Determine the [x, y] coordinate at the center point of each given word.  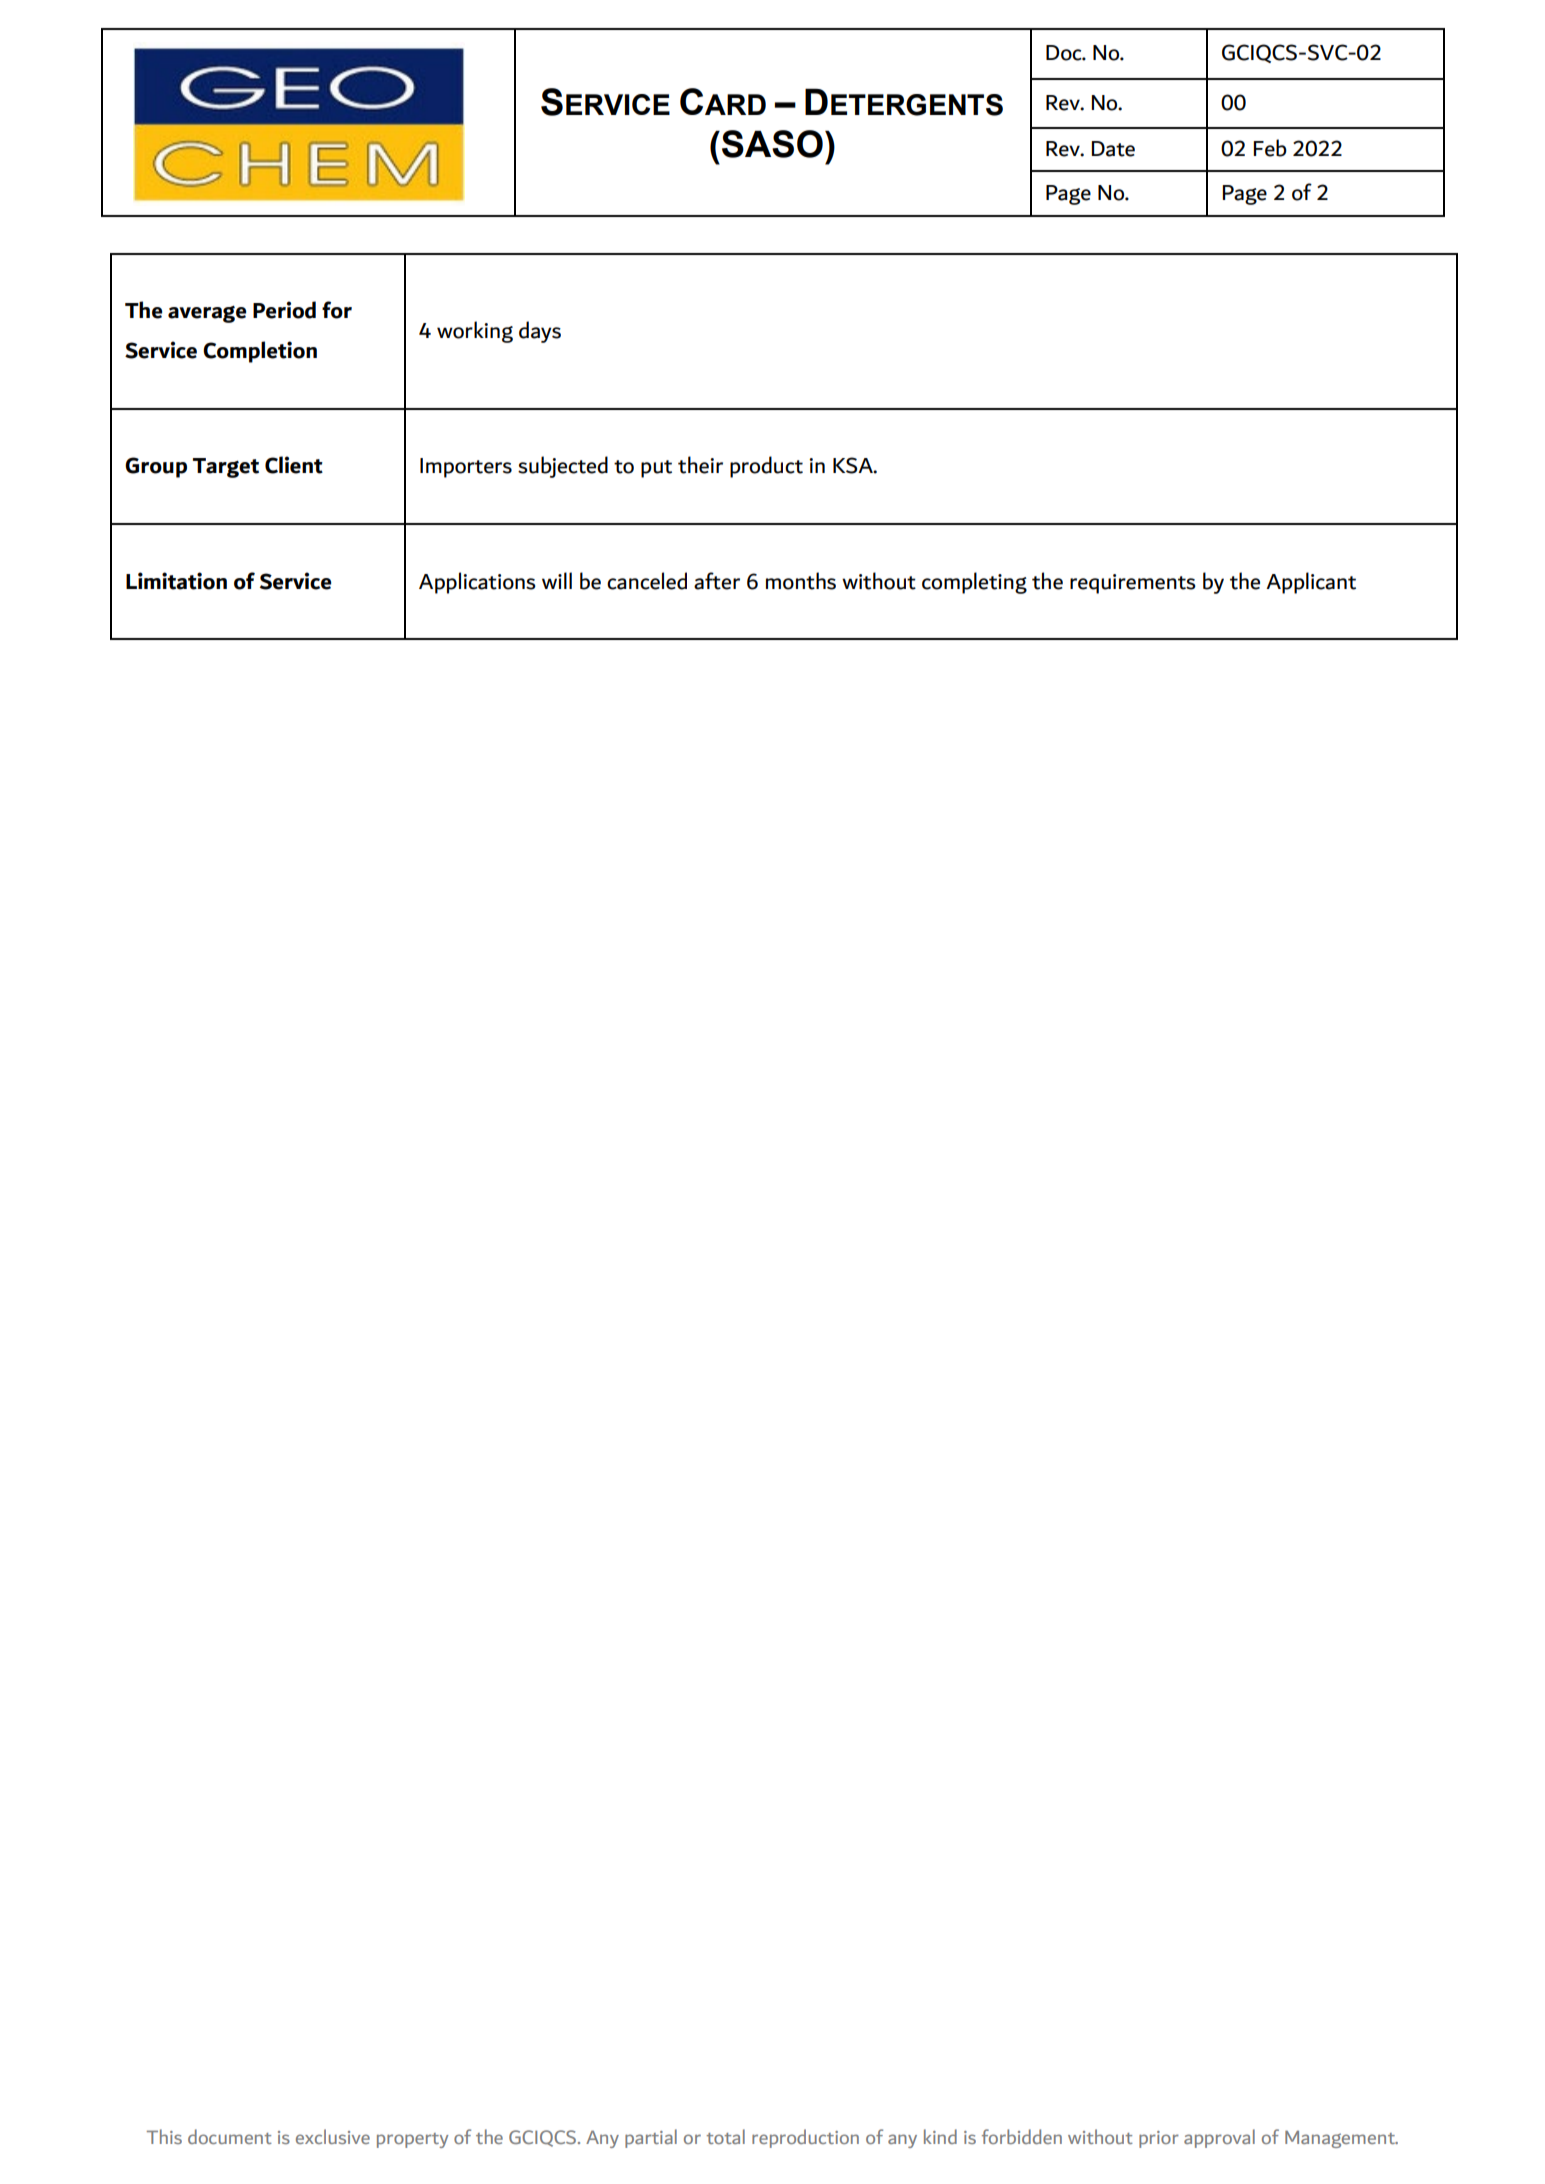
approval [1219, 2138]
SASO [772, 144]
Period [284, 310]
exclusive [333, 2136]
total [725, 2136]
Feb [1270, 148]
